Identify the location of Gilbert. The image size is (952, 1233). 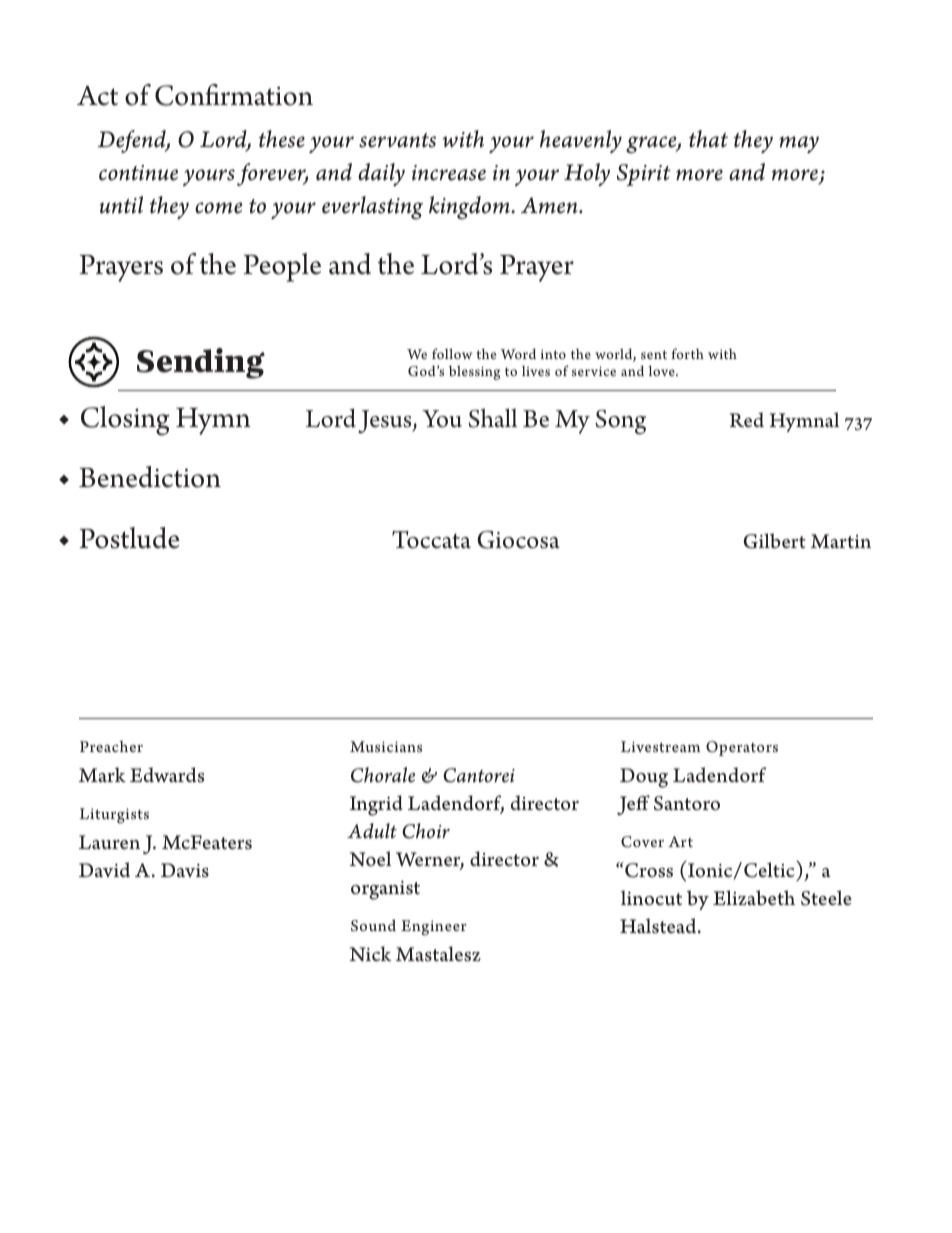
(775, 541).
